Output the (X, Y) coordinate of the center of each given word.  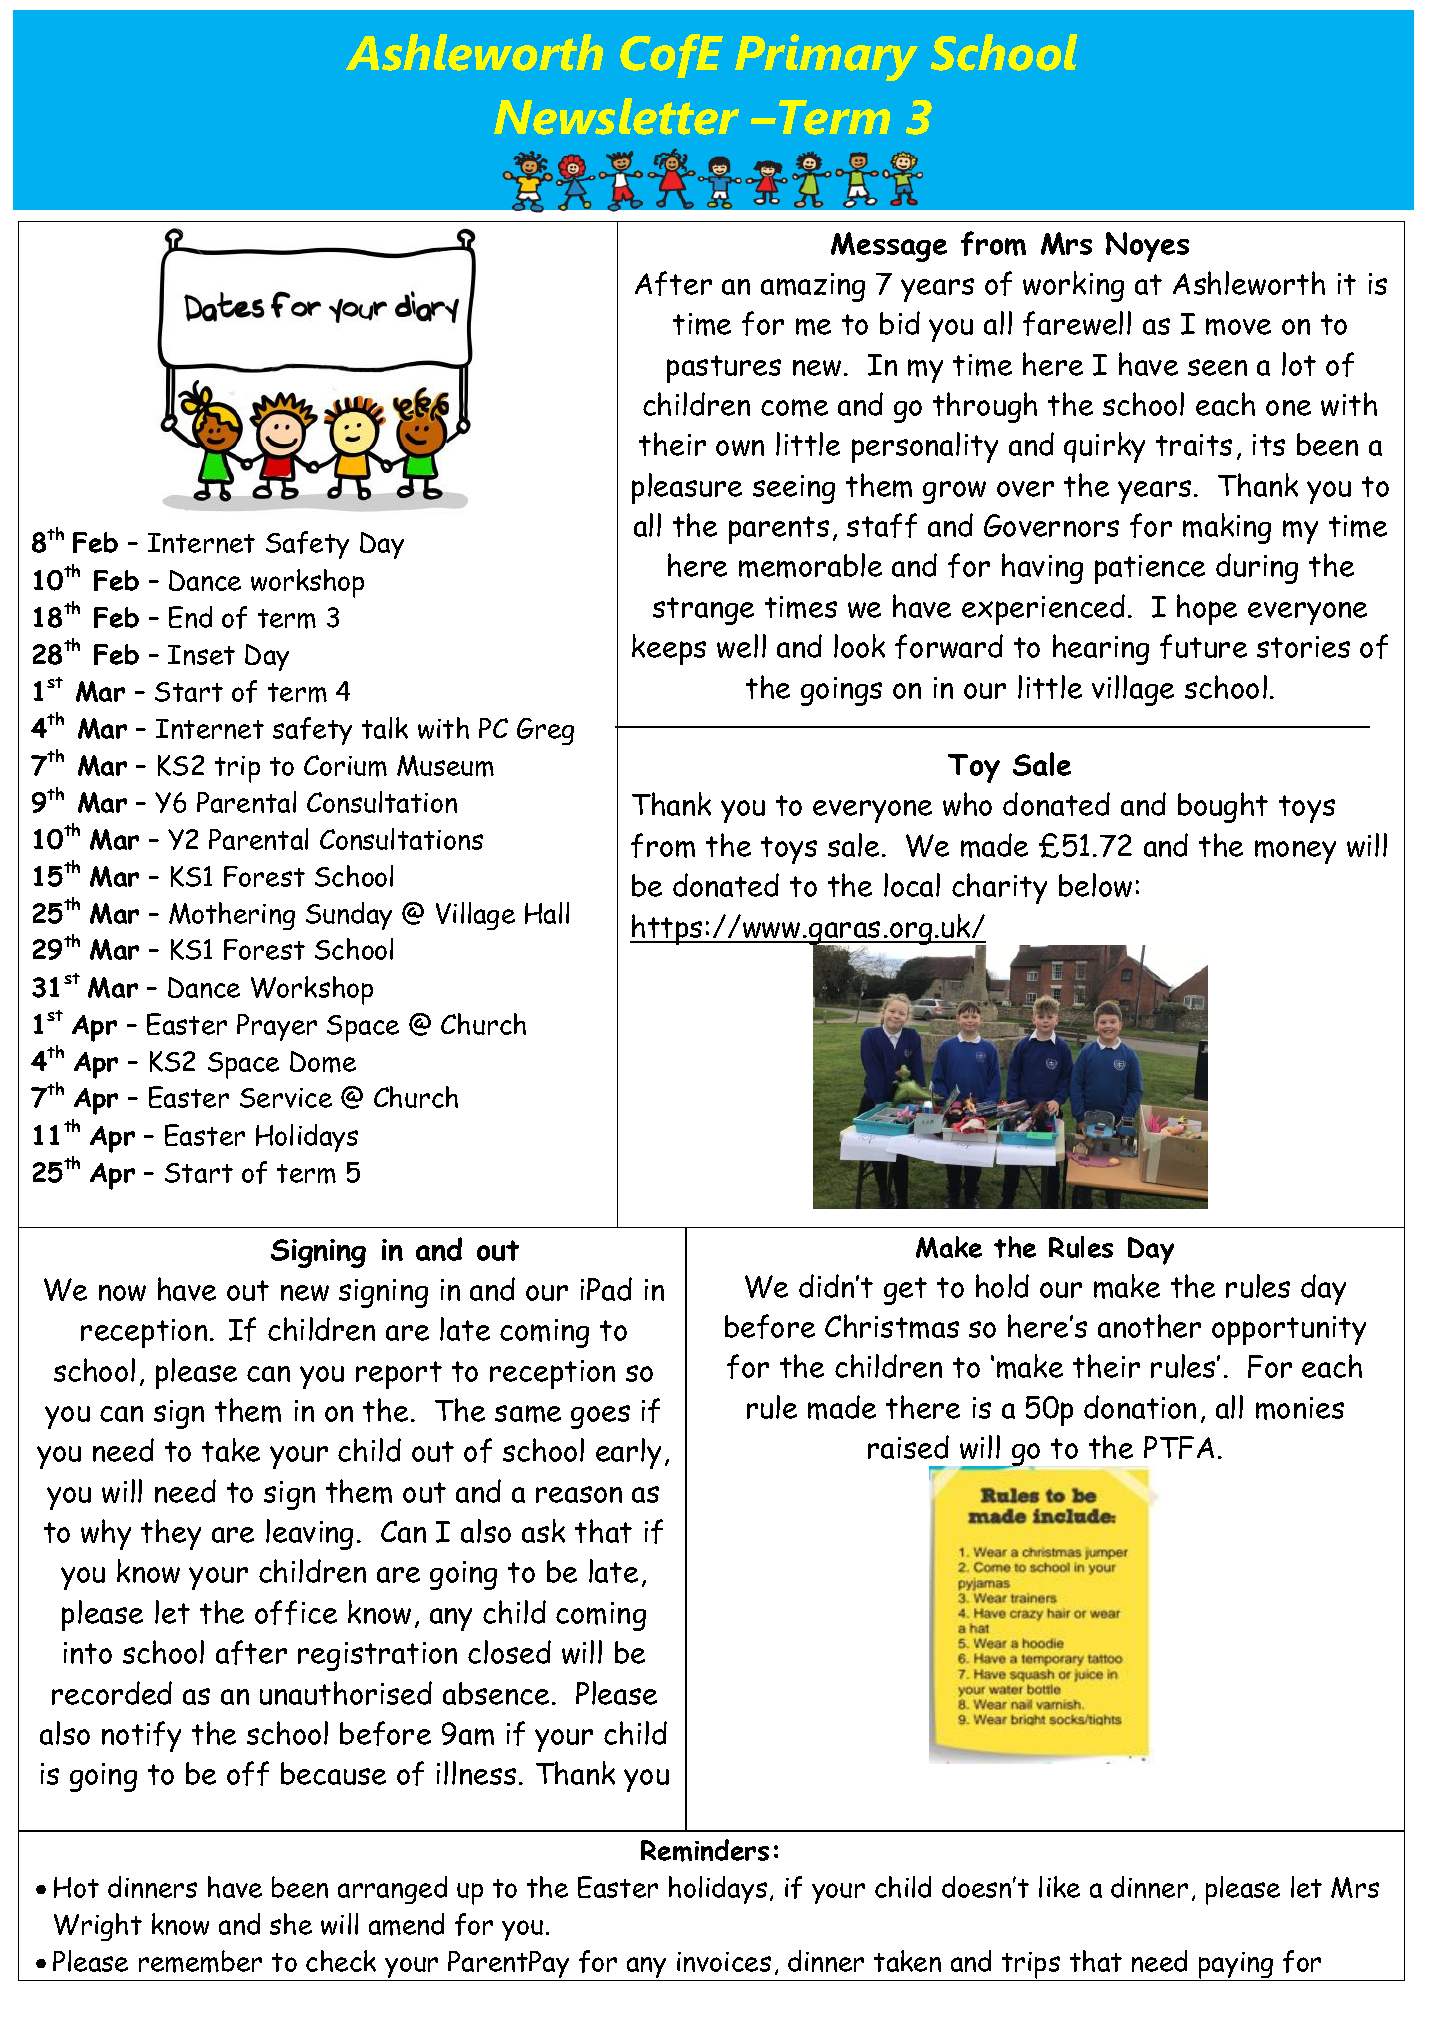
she (291, 1924)
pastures (724, 369)
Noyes (1147, 247)
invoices (724, 1962)
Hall (547, 913)
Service (286, 1098)
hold (1002, 1286)
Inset (201, 655)
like (1059, 1887)
